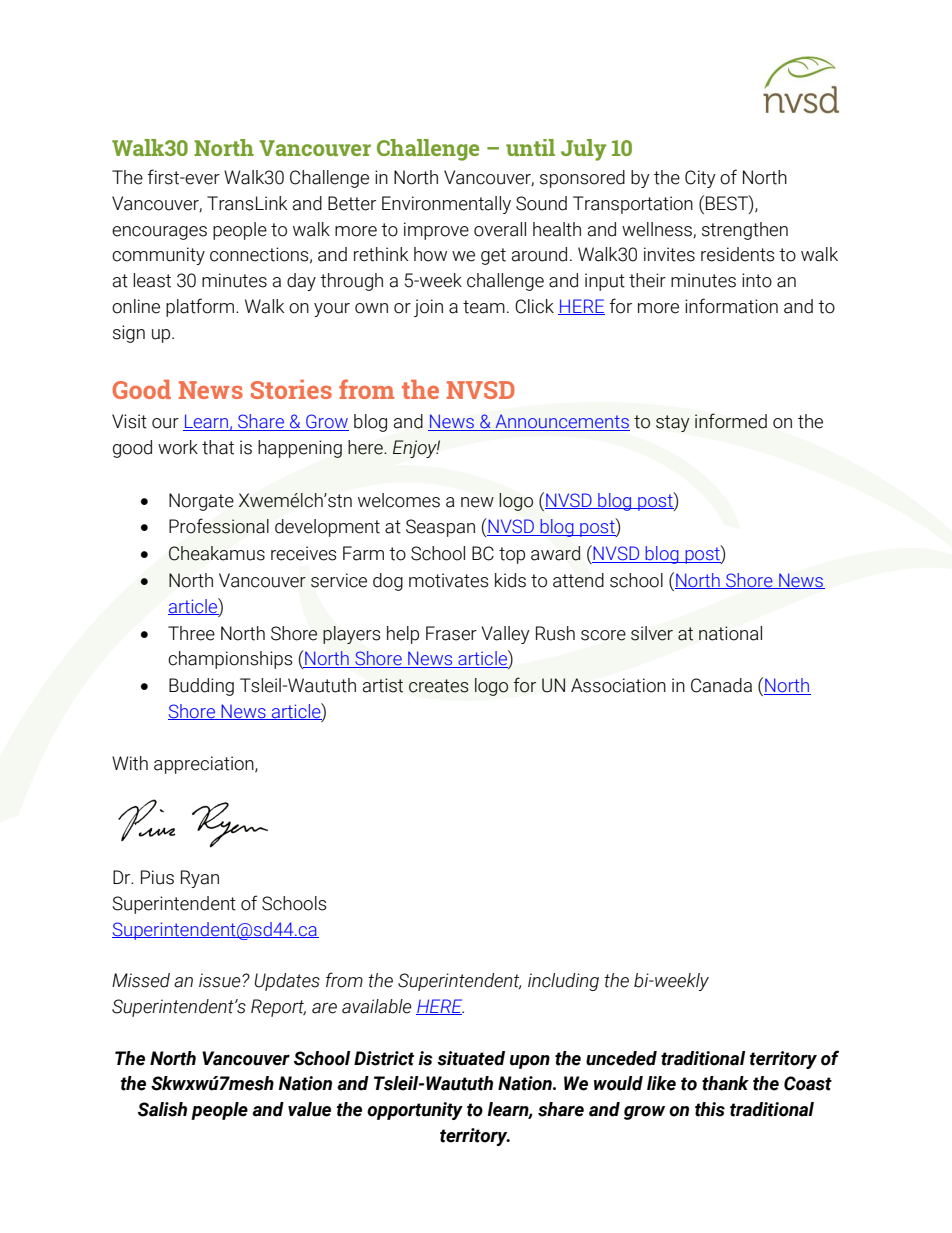 This screenshot has width=952, height=1233. Describe the element at coordinates (700, 179) in the screenshot. I see `City` at that location.
